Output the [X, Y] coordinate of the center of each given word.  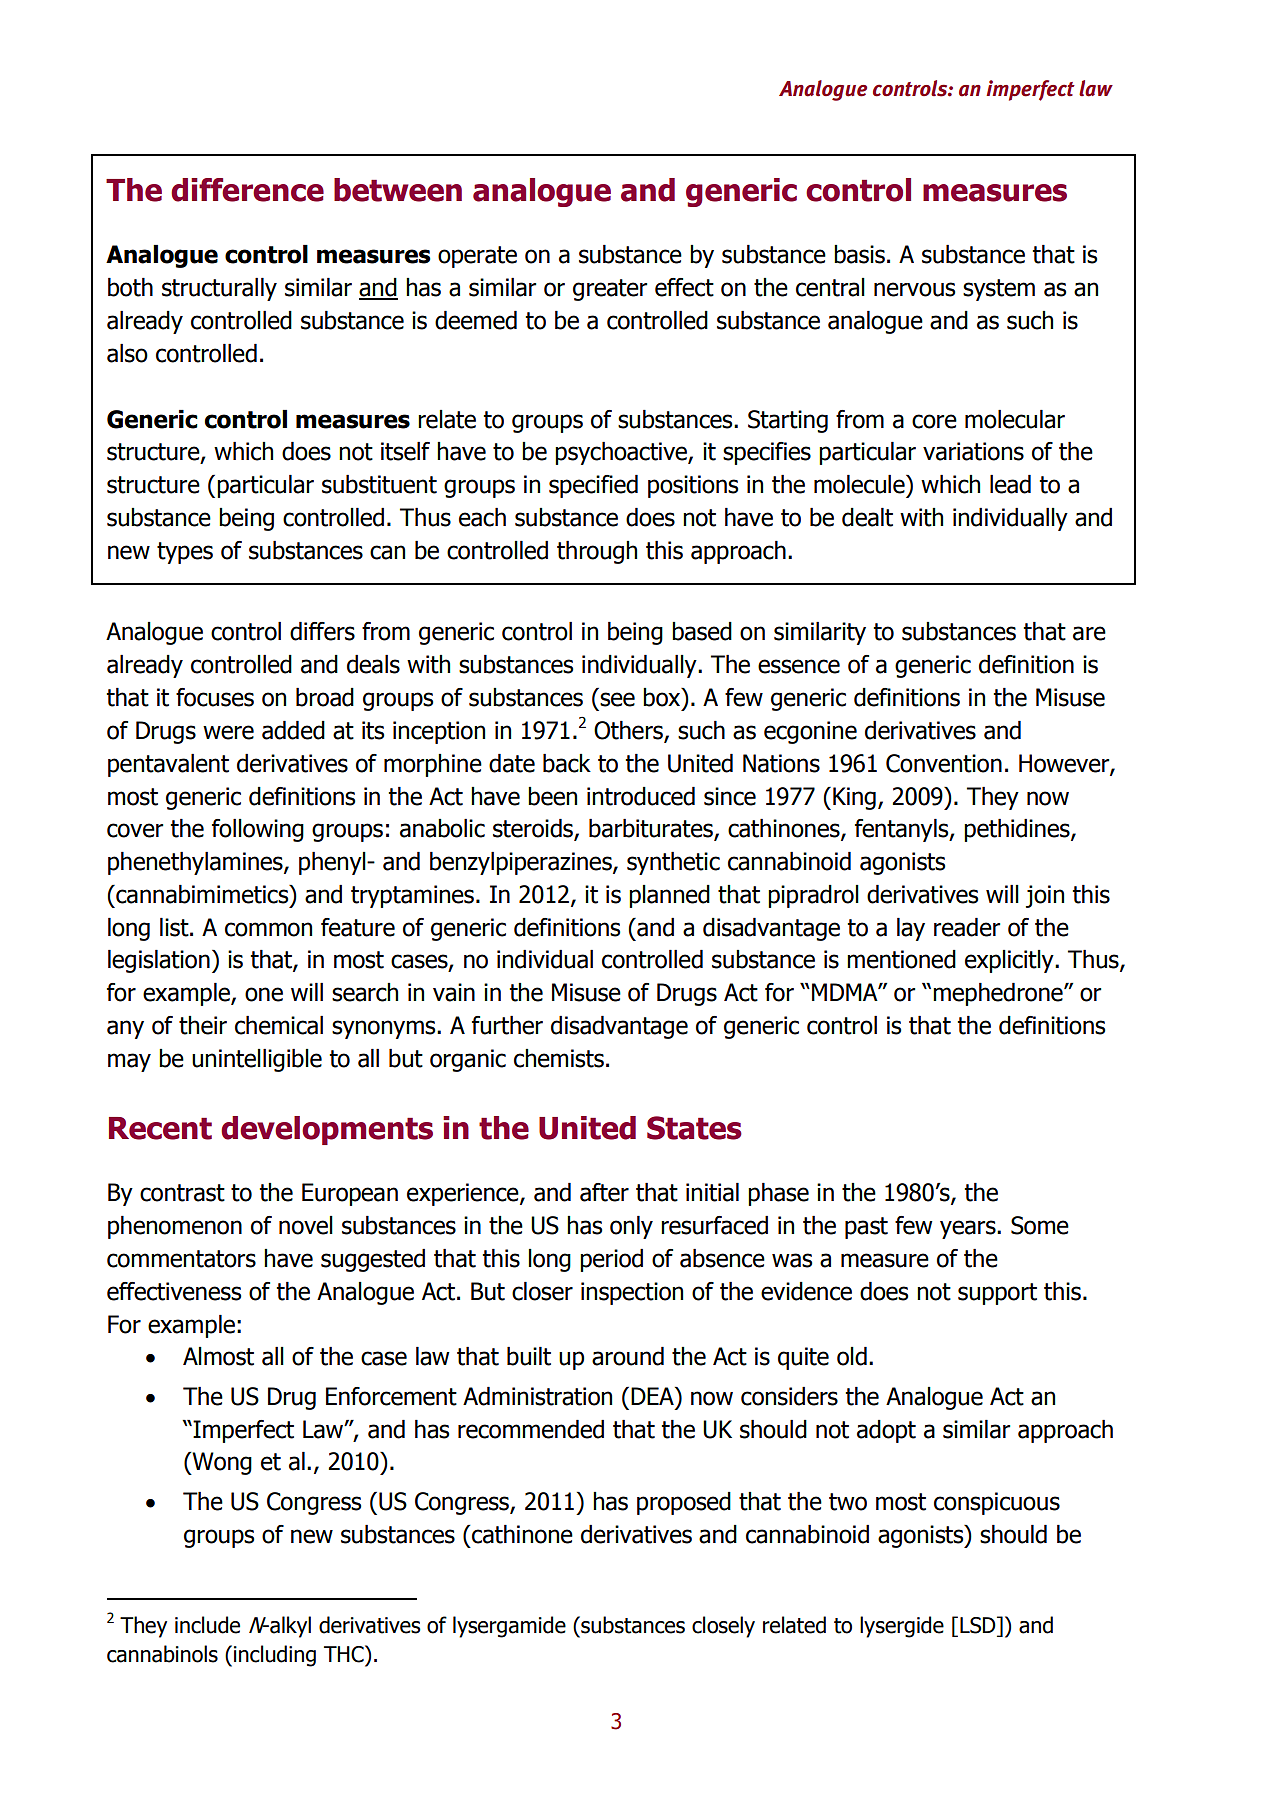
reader [967, 927]
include [207, 1625]
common [268, 929]
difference [247, 190]
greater [610, 290]
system [999, 290]
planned [669, 896]
